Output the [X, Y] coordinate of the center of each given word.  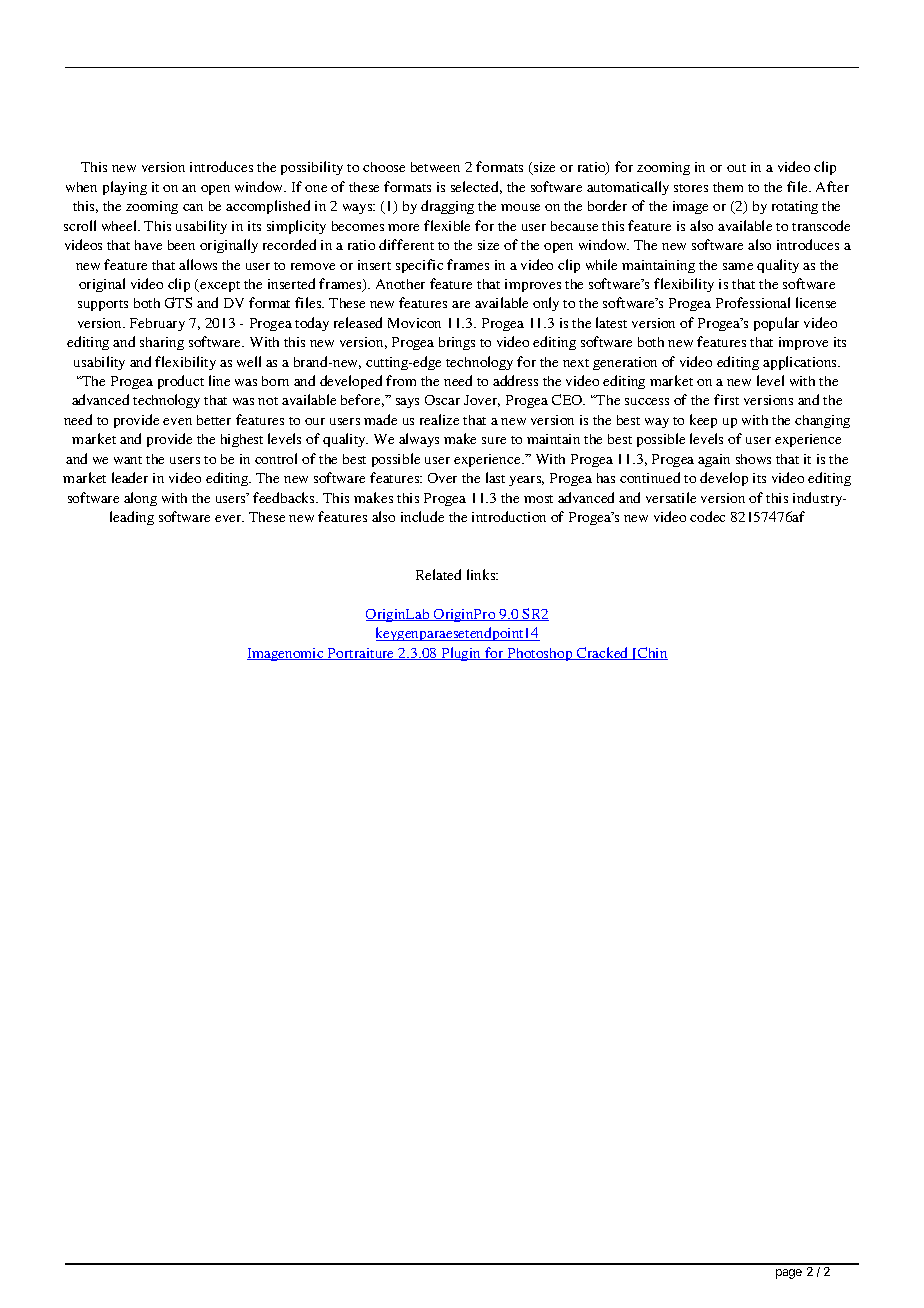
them [728, 187]
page [789, 1274]
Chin [652, 653]
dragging [447, 207]
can [193, 207]
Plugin [461, 654]
